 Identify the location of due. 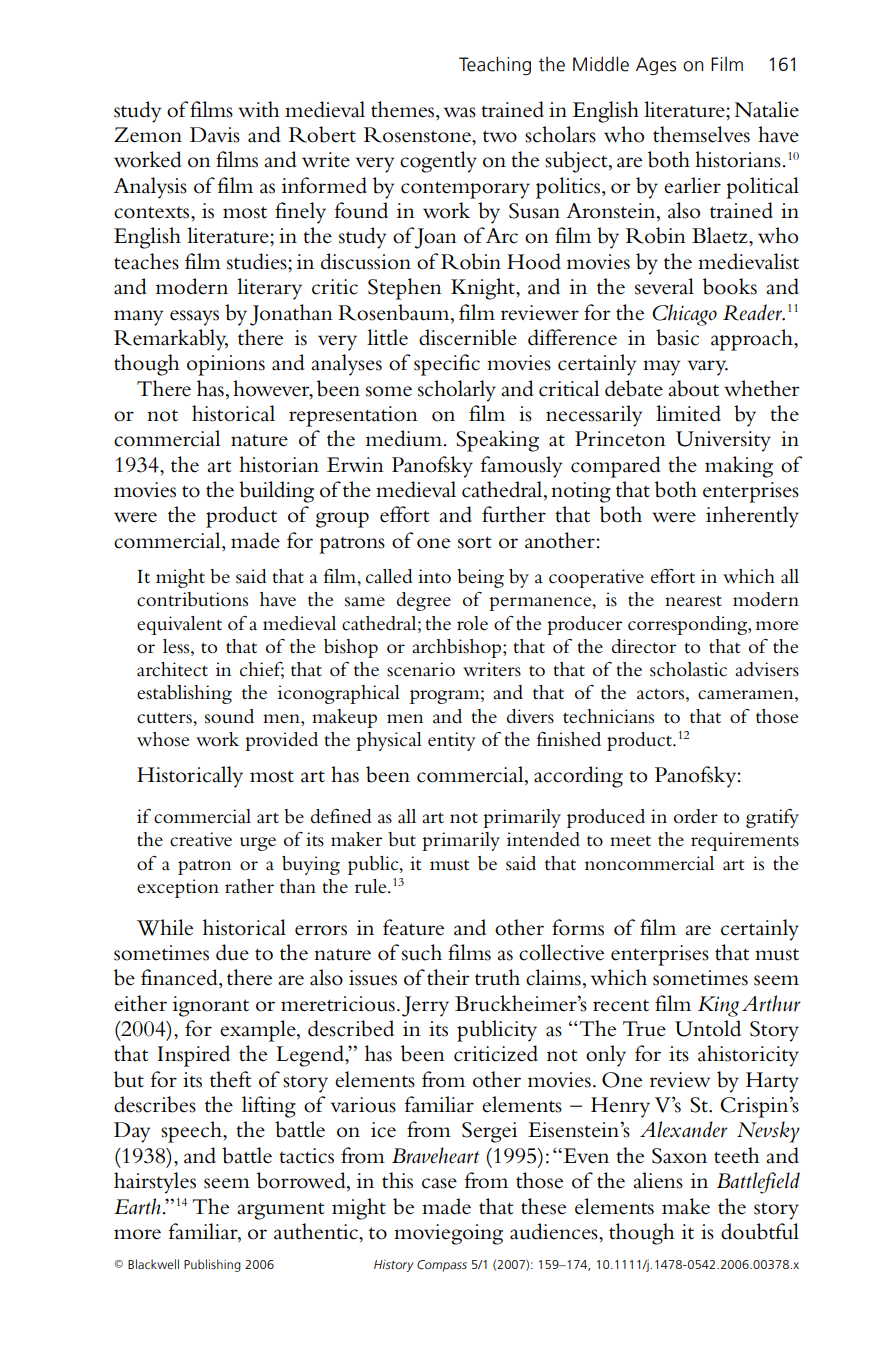
(232, 952).
